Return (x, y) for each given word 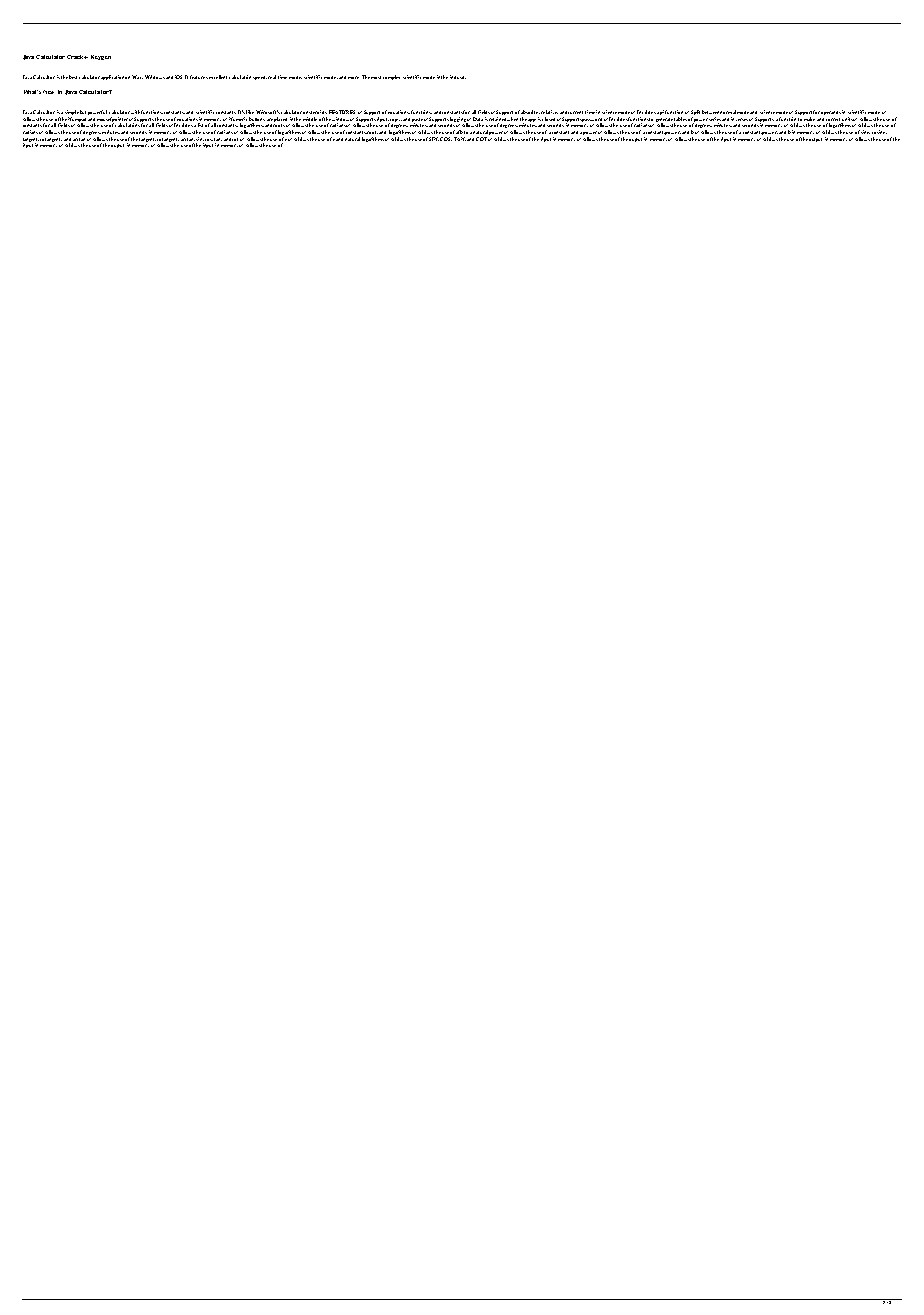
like (250, 112)
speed (260, 78)
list (200, 125)
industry (458, 77)
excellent (218, 77)
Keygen (101, 57)
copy (395, 121)
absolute (530, 112)
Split (695, 114)
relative (549, 112)
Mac (137, 77)
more (353, 77)
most (376, 77)
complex (391, 77)
